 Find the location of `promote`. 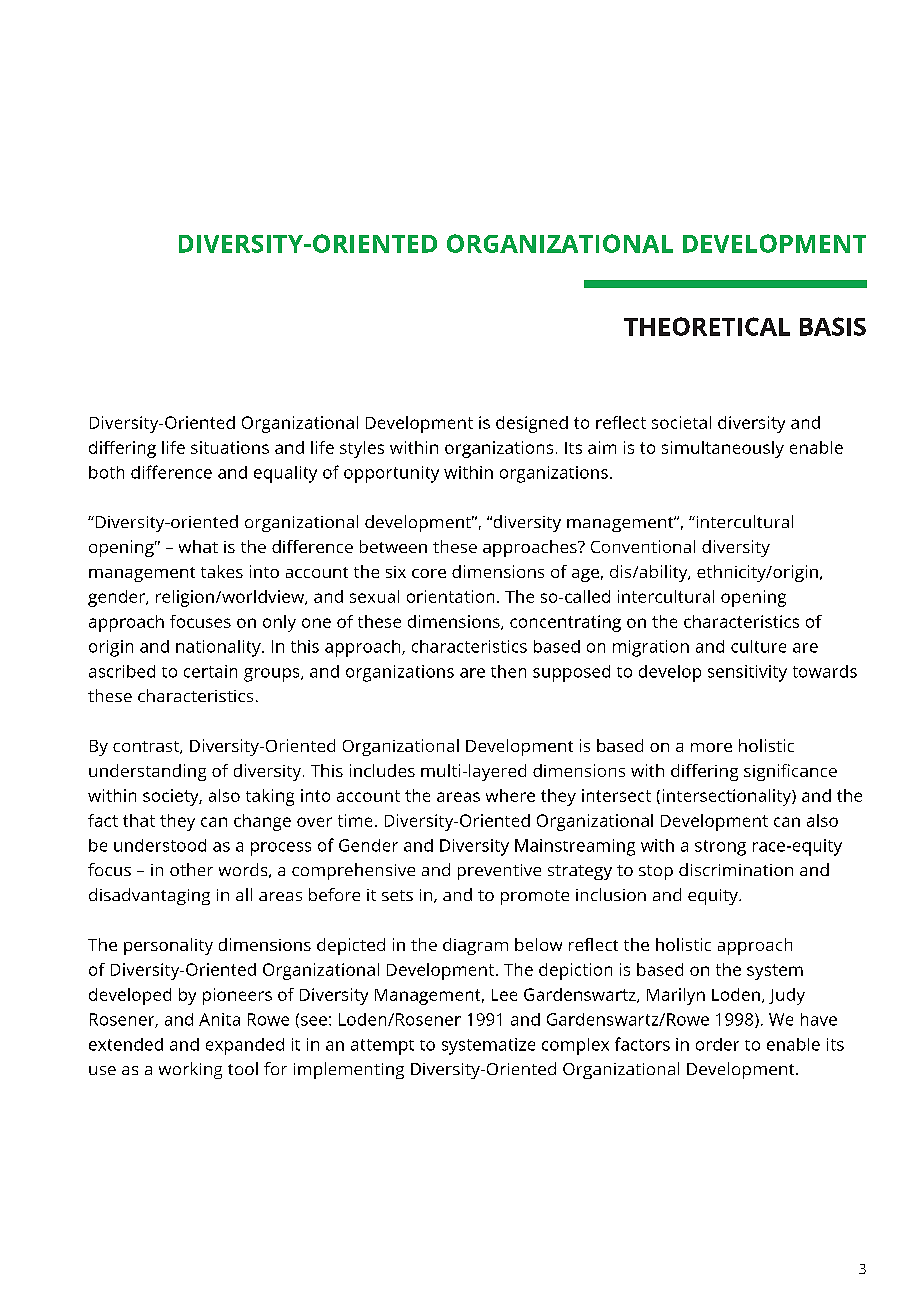

promote is located at coordinates (535, 897).
